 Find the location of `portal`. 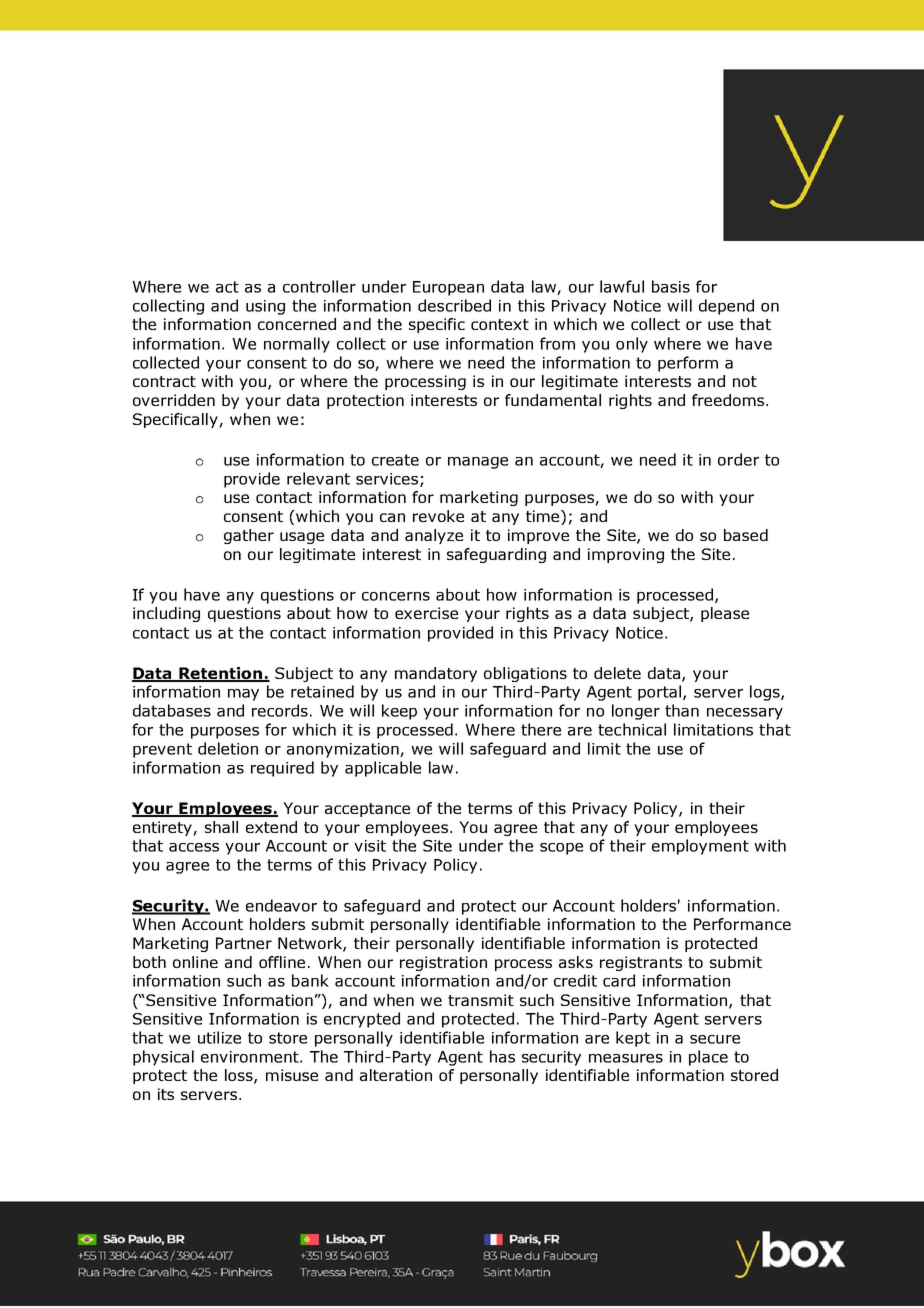

portal is located at coordinates (661, 693).
